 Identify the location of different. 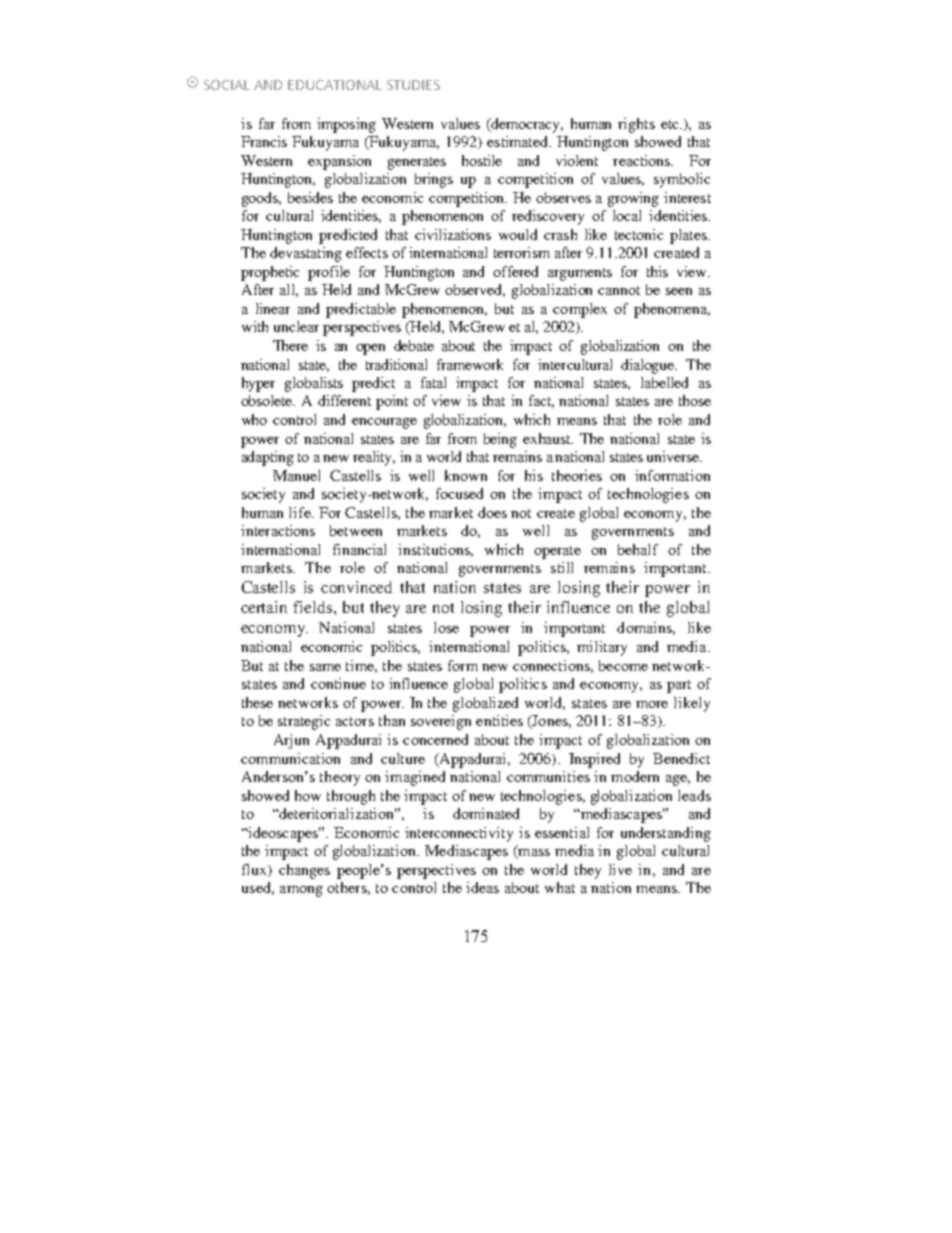
(344, 400).
